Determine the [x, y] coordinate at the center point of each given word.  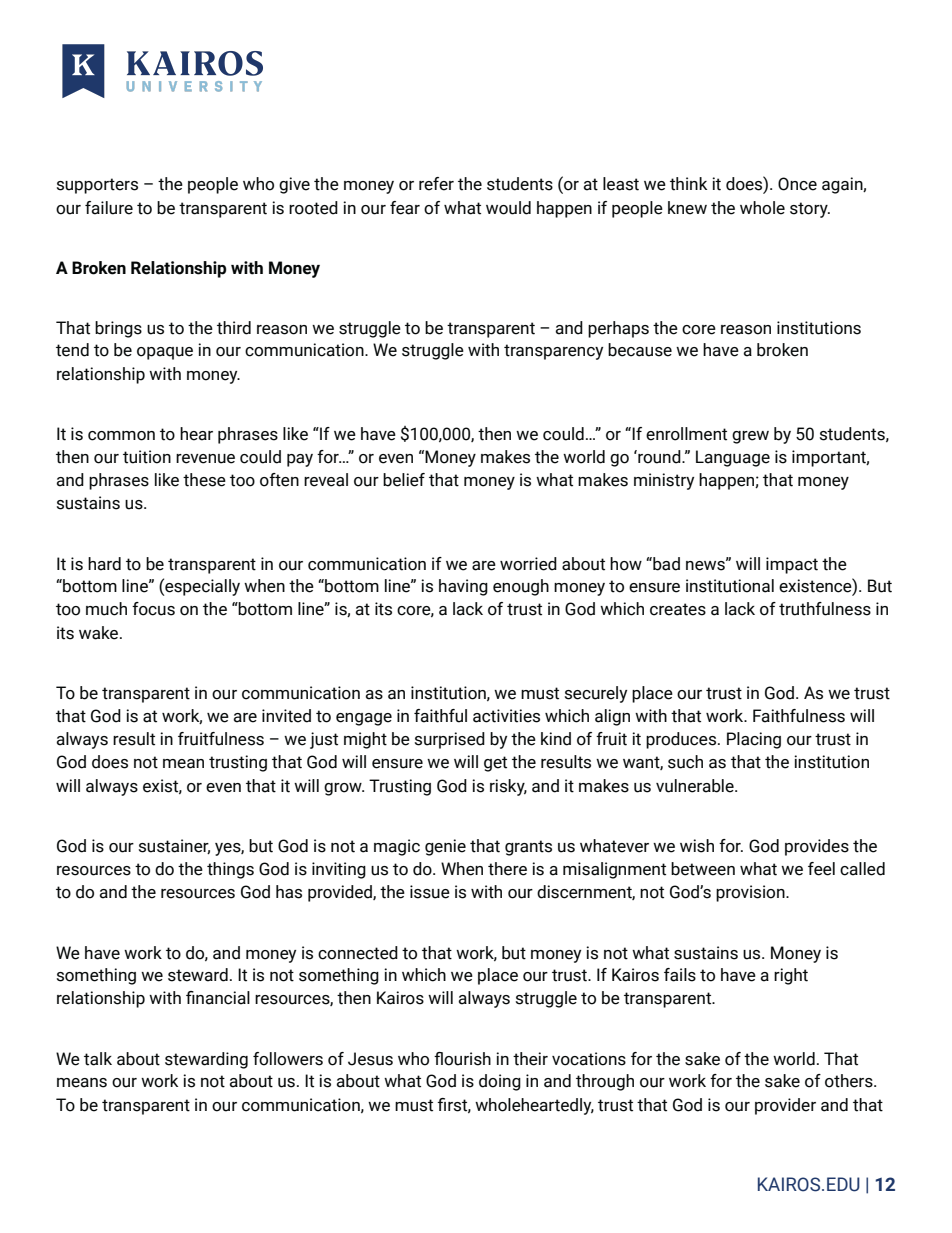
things [230, 870]
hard [104, 564]
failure [109, 208]
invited [286, 716]
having [463, 587]
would [508, 208]
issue [430, 892]
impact [792, 565]
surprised [450, 740]
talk [98, 1059]
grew [750, 437]
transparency [553, 352]
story [810, 210]
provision [751, 893]
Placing [754, 740]
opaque [165, 353]
